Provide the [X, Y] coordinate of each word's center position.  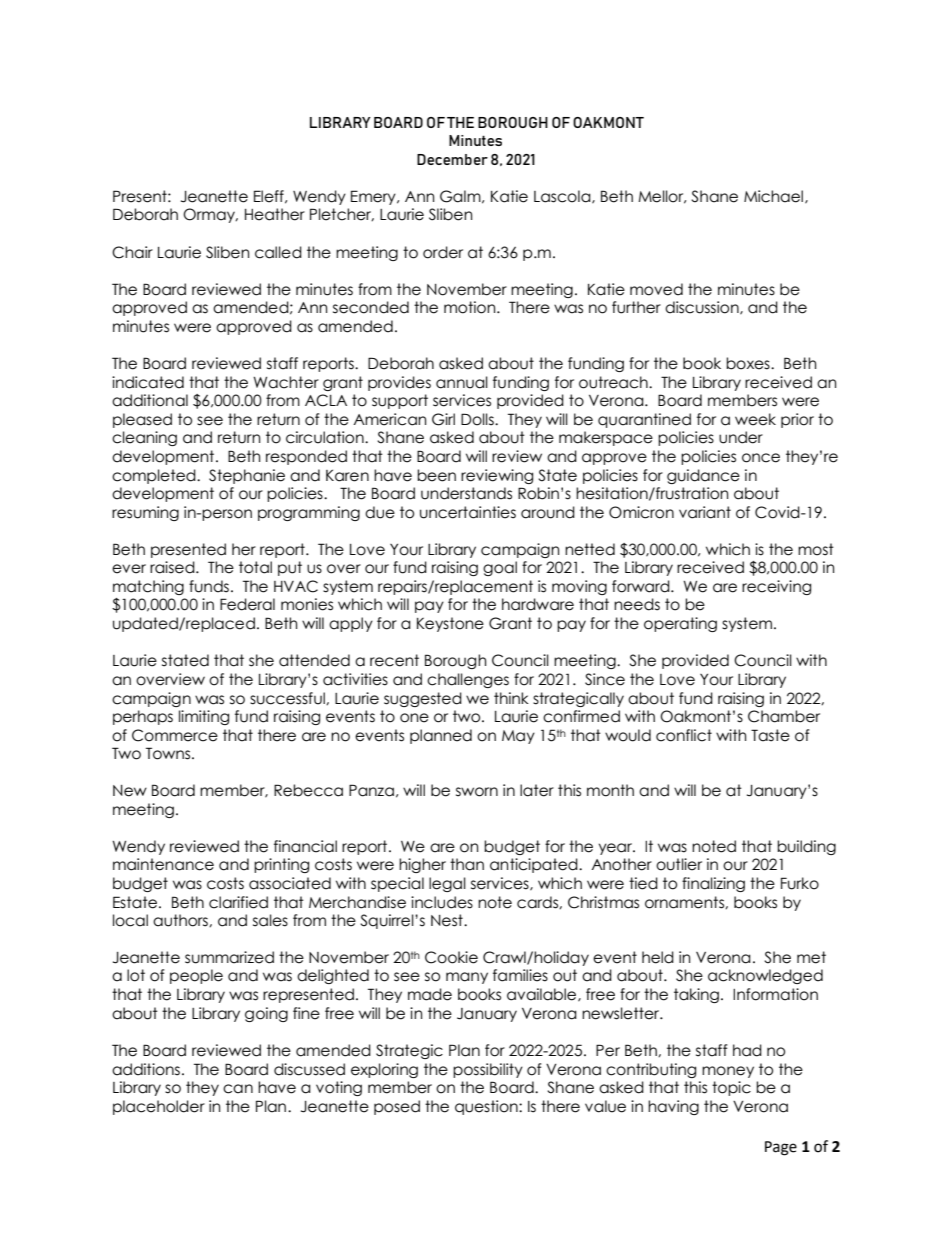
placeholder [159, 1107]
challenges [468, 680]
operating [680, 624]
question [487, 1107]
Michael [773, 196]
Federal [247, 604]
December [452, 159]
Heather [275, 214]
